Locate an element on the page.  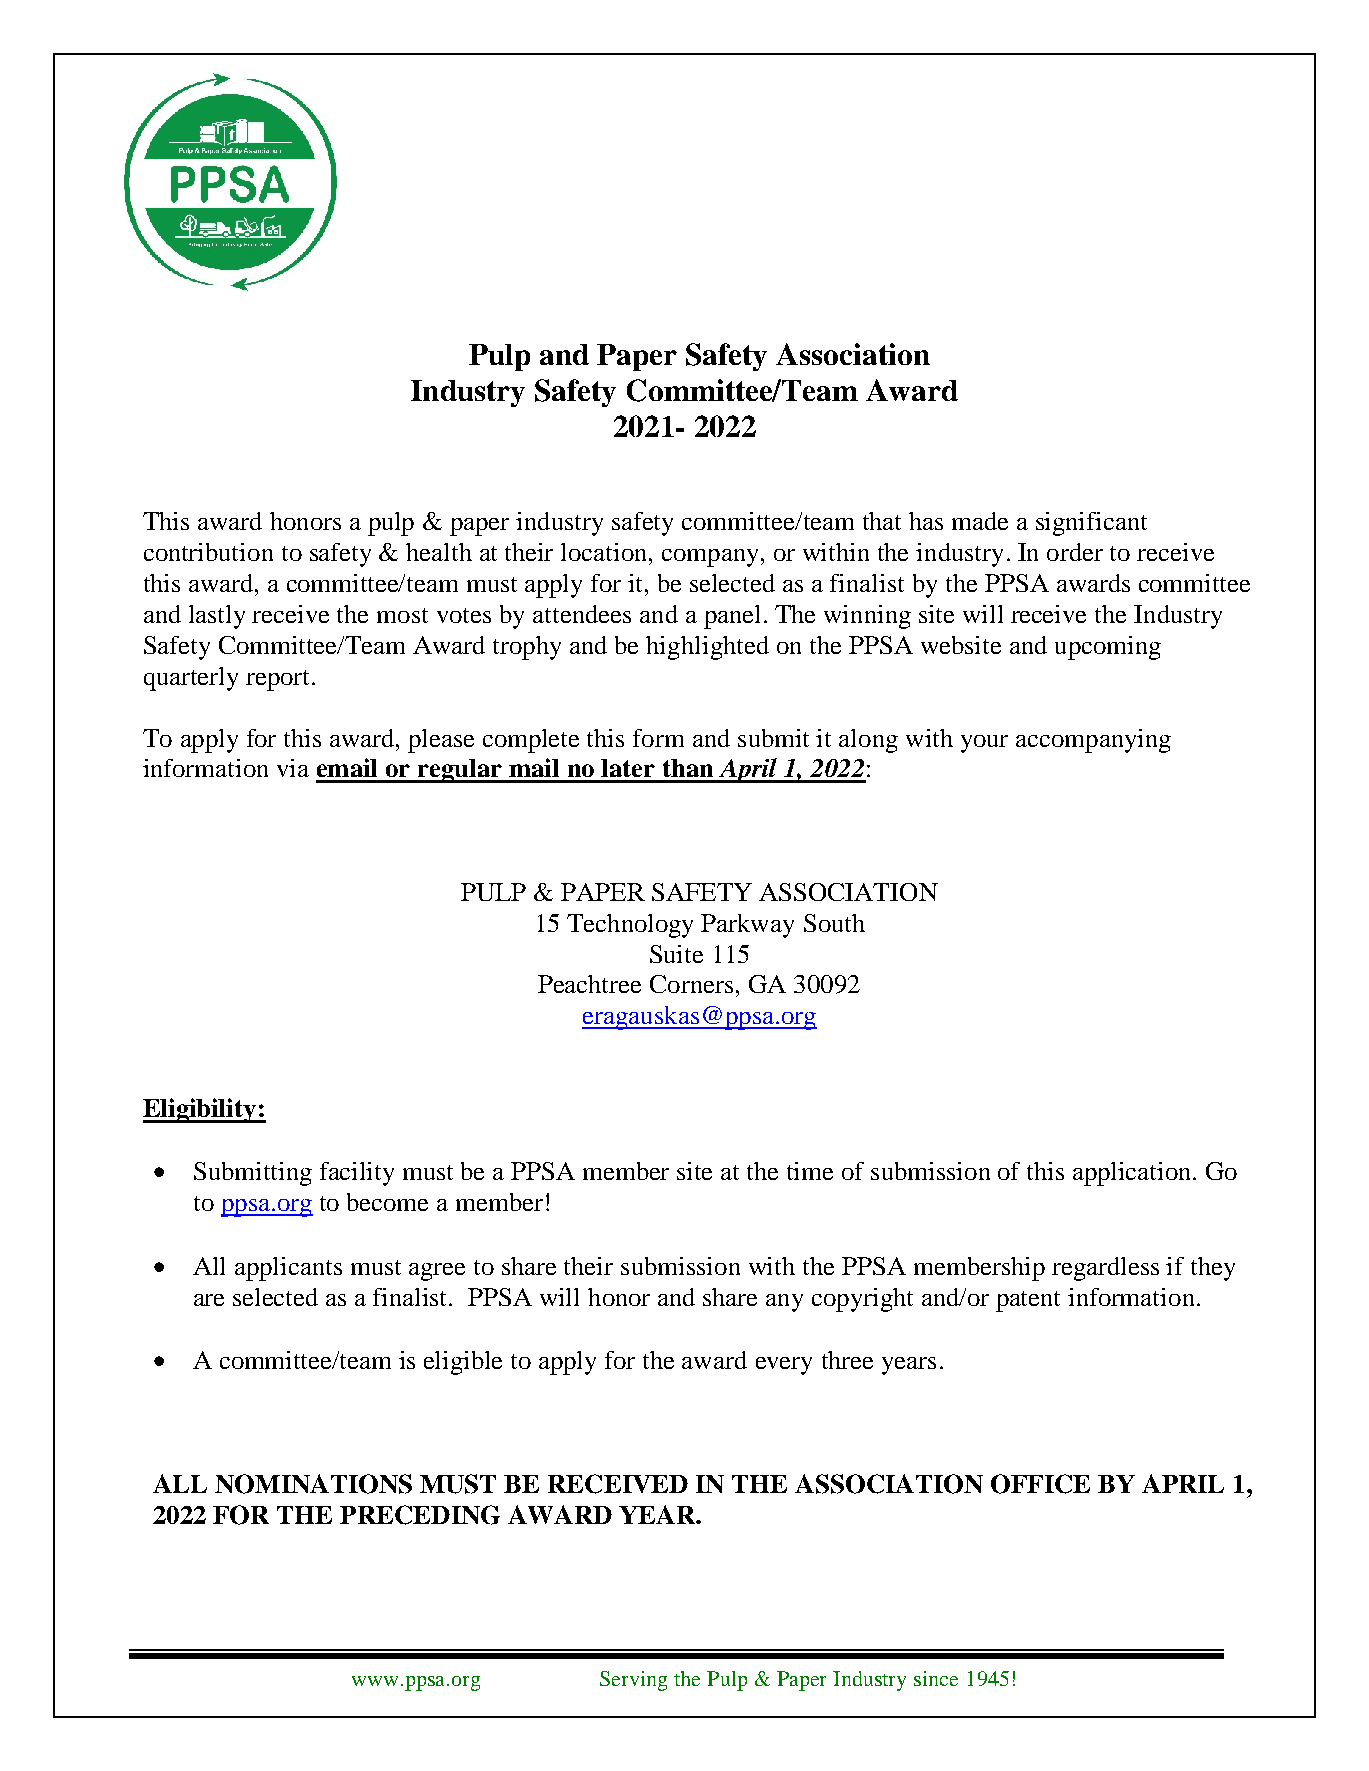
your is located at coordinates (984, 744).
